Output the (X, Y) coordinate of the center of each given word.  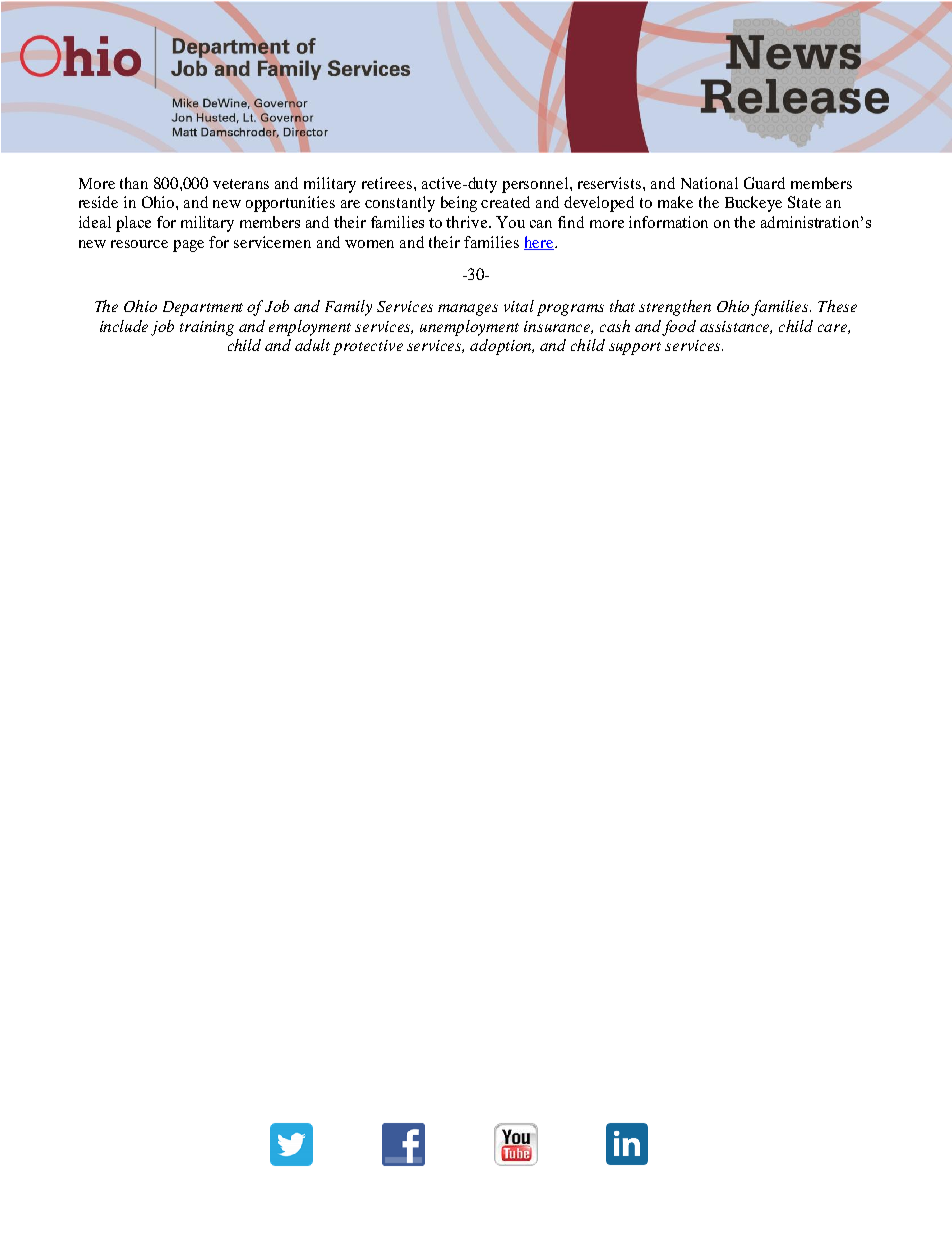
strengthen (675, 308)
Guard (764, 183)
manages (468, 310)
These (837, 306)
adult (312, 345)
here (540, 243)
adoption (502, 347)
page (188, 246)
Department (203, 308)
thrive (468, 222)
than (134, 183)
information (668, 222)
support (635, 348)
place (133, 224)
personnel (536, 185)
